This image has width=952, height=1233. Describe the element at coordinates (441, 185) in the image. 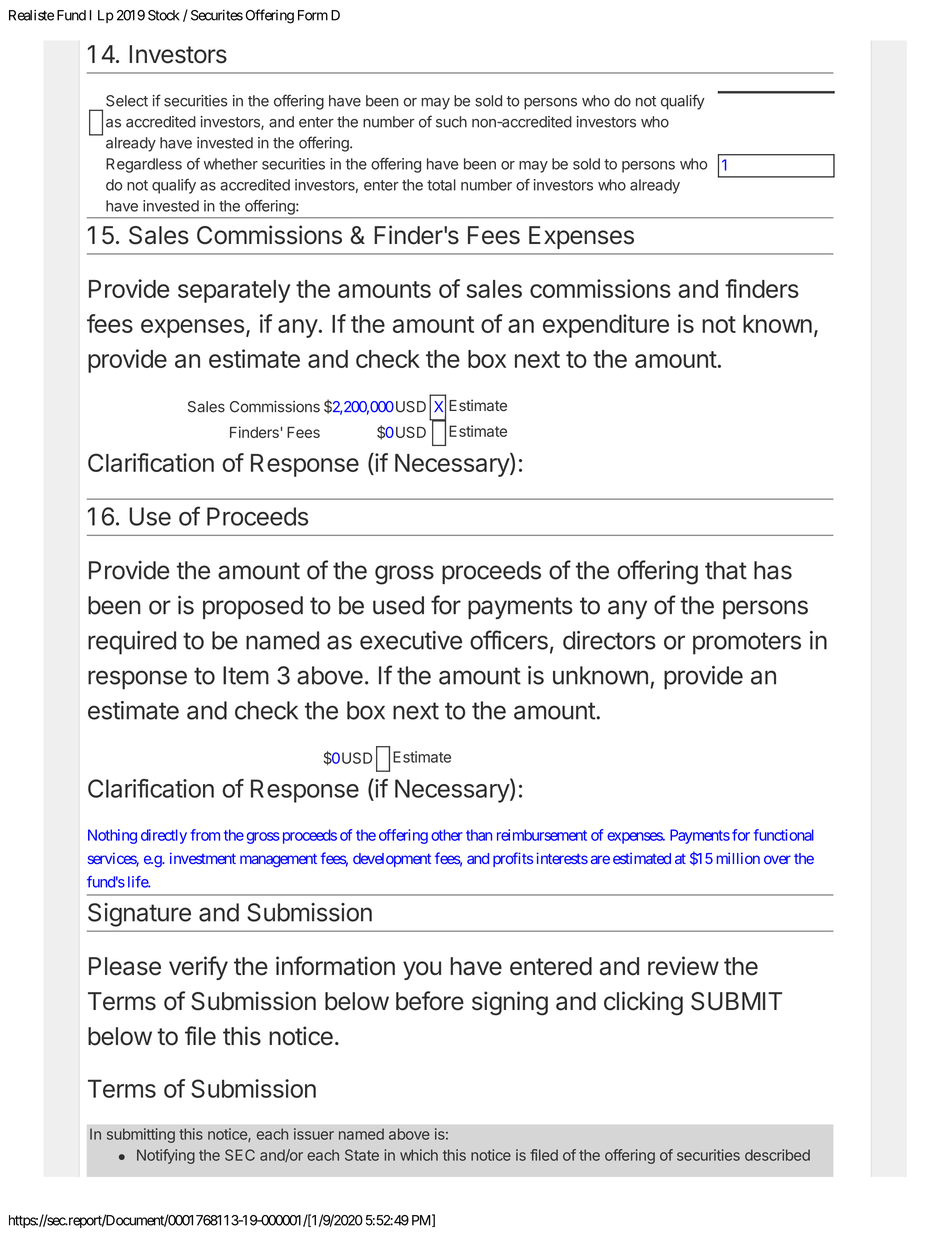

I see `total` at that location.
